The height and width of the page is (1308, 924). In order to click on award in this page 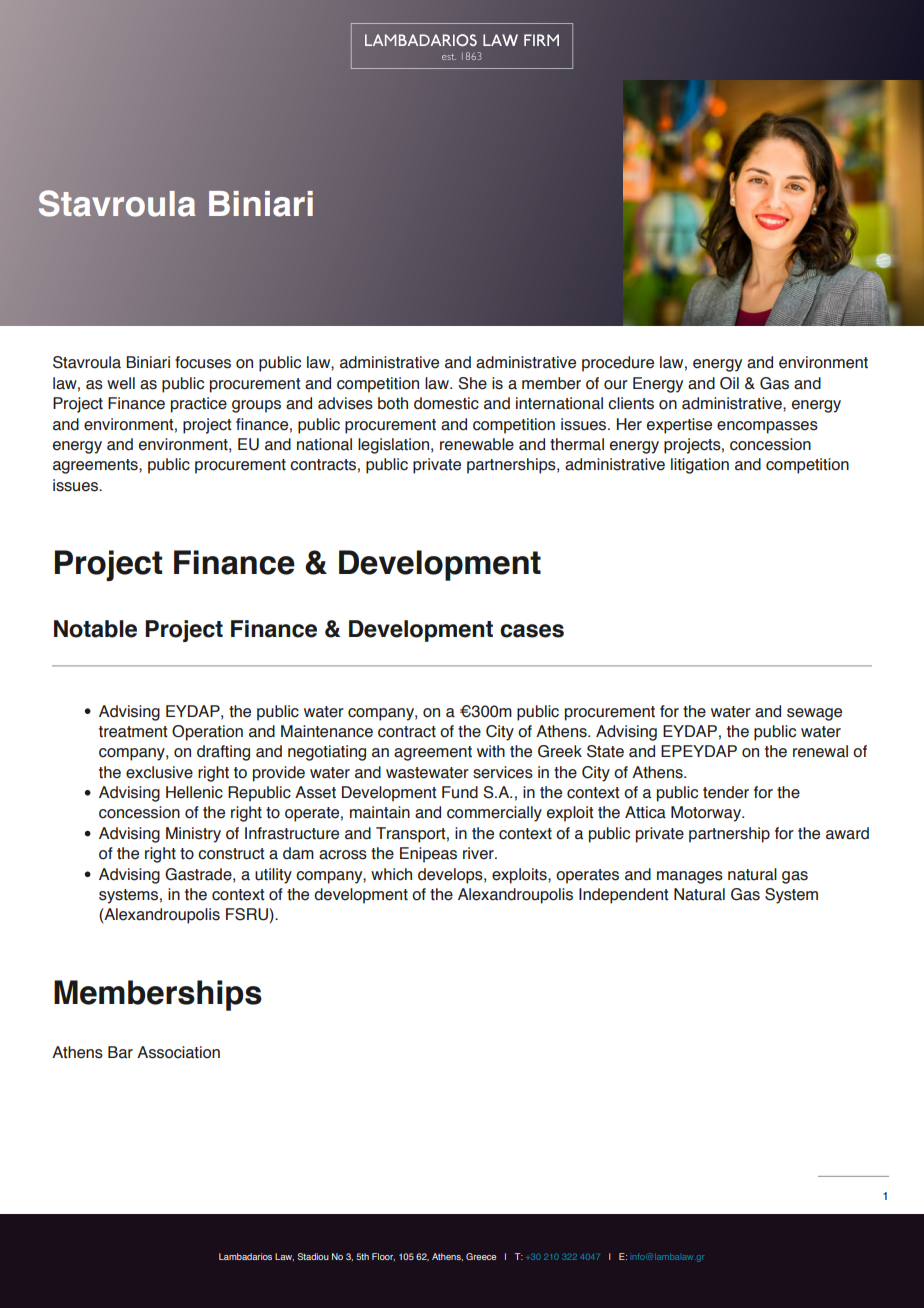, I will do `click(847, 833)`.
